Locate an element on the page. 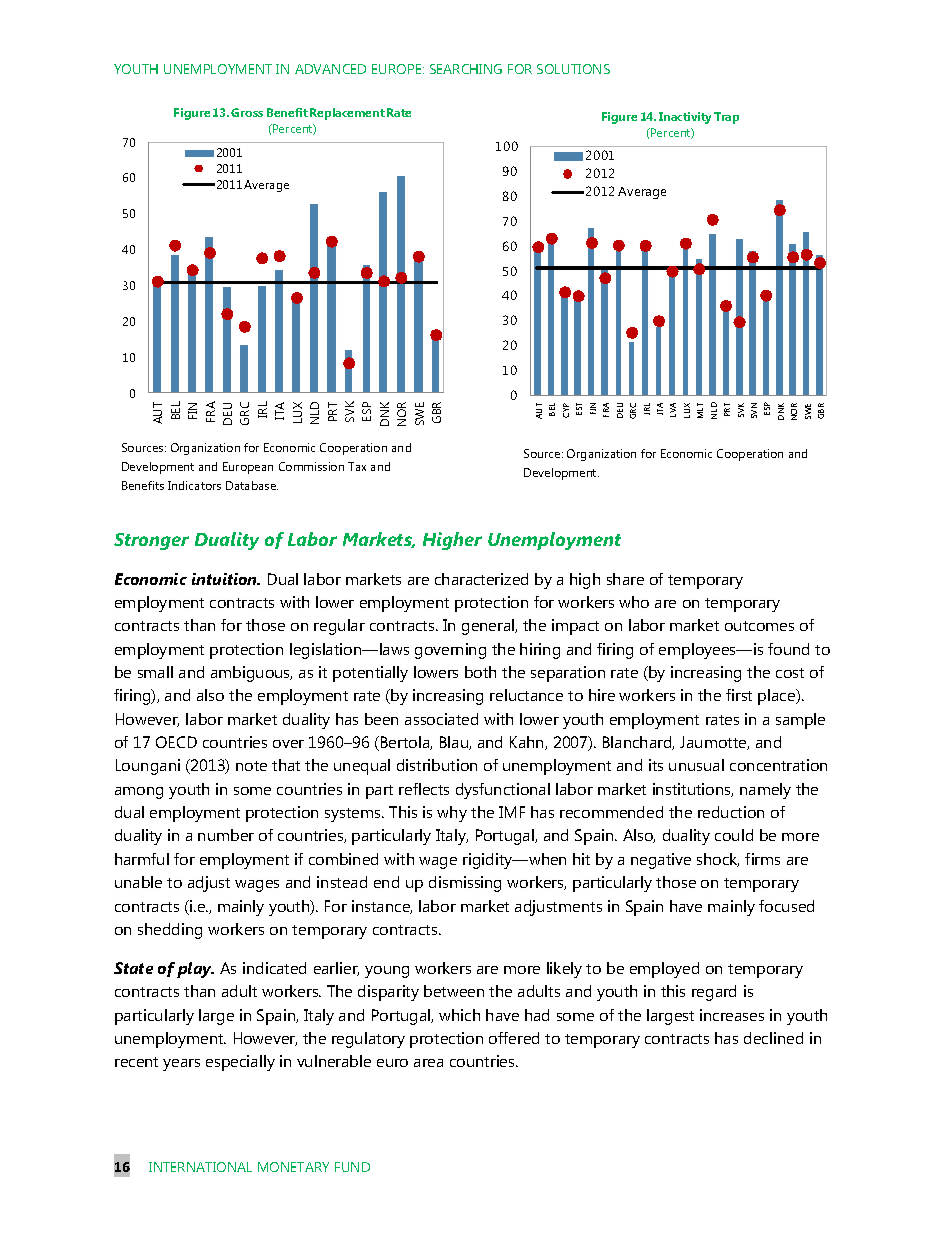  Tax is located at coordinates (357, 466).
